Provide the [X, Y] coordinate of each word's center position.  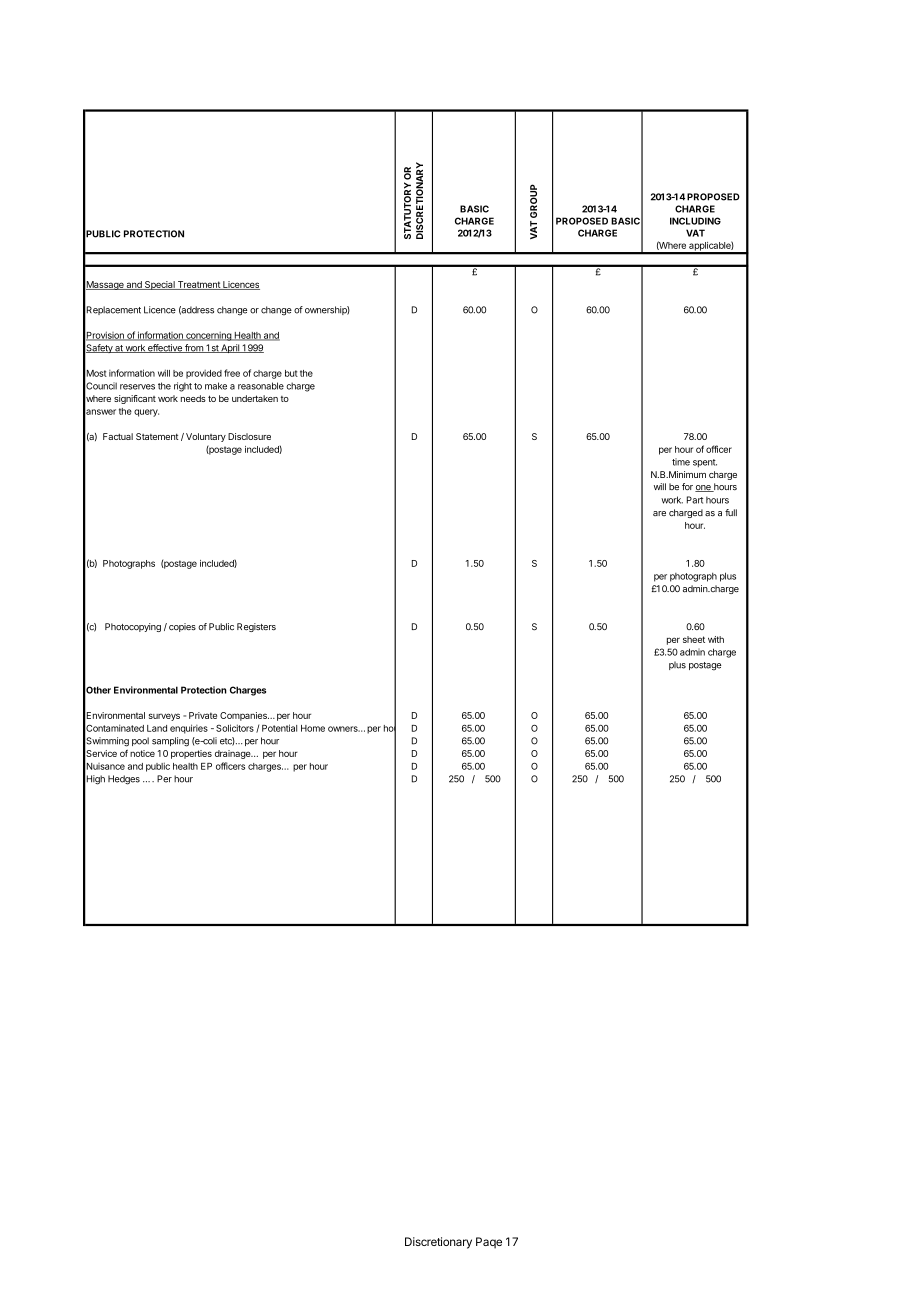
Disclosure [249, 436]
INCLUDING [695, 221]
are [659, 513]
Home [313, 728]
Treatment [199, 285]
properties [191, 754]
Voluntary [206, 437]
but [291, 373]
